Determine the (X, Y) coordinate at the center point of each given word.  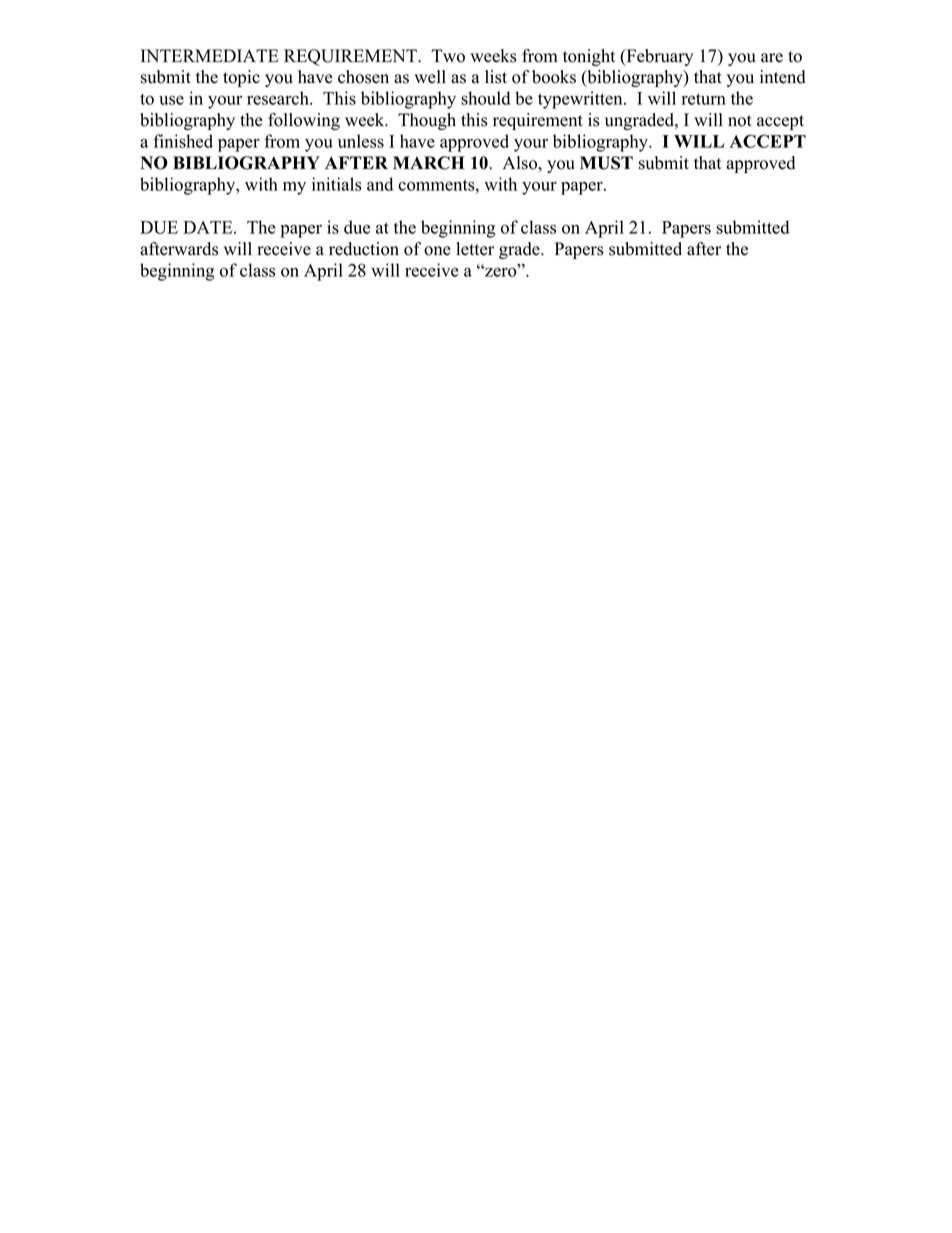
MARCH (429, 163)
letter (475, 249)
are (772, 58)
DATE (209, 227)
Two (448, 56)
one (437, 251)
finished (183, 141)
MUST (606, 163)
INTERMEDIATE (210, 55)
